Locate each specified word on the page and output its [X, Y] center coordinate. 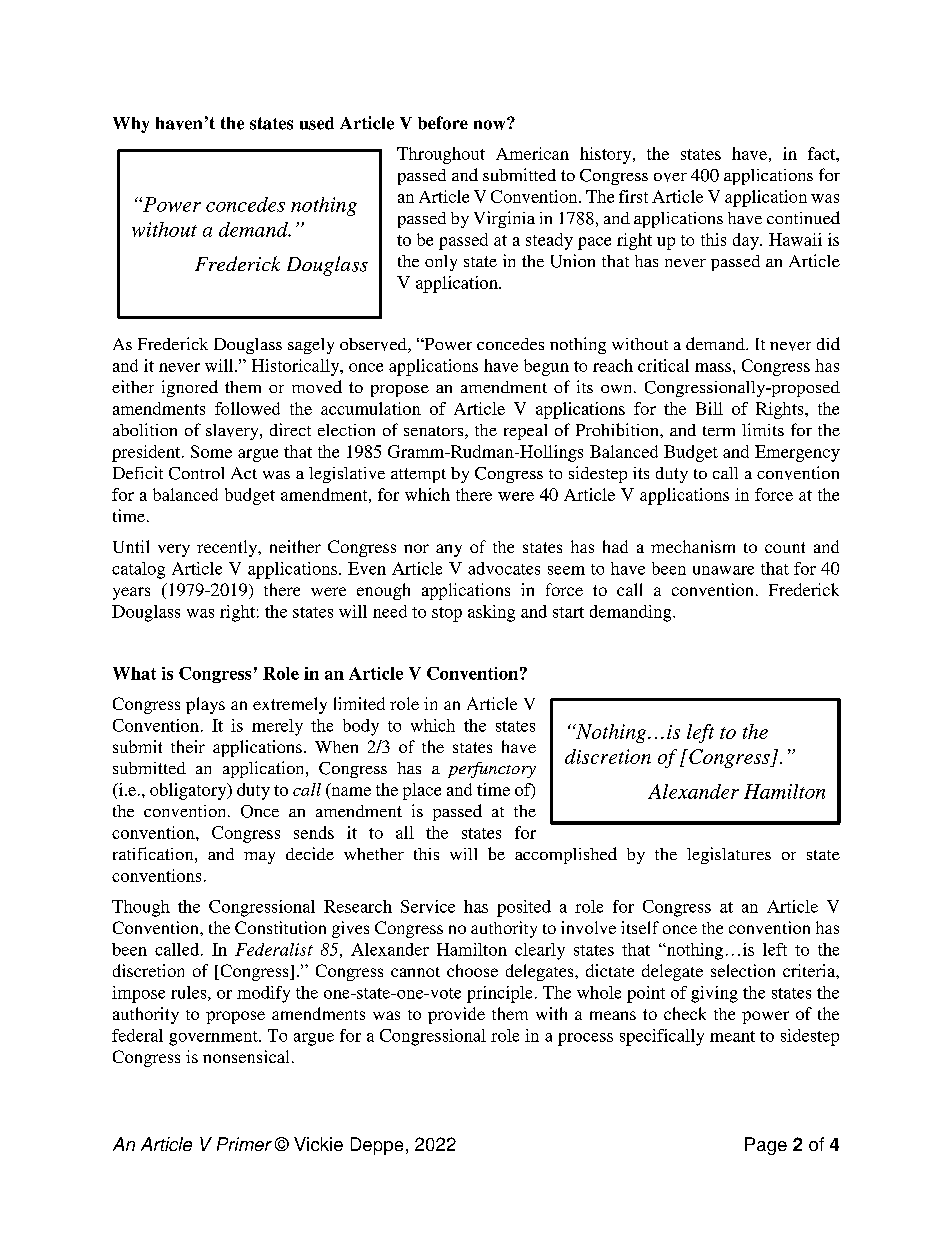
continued [803, 217]
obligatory [189, 791]
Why [131, 125]
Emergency [797, 453]
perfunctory [492, 770]
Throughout [441, 155]
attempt [418, 475]
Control [196, 473]
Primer [244, 1144]
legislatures [729, 855]
